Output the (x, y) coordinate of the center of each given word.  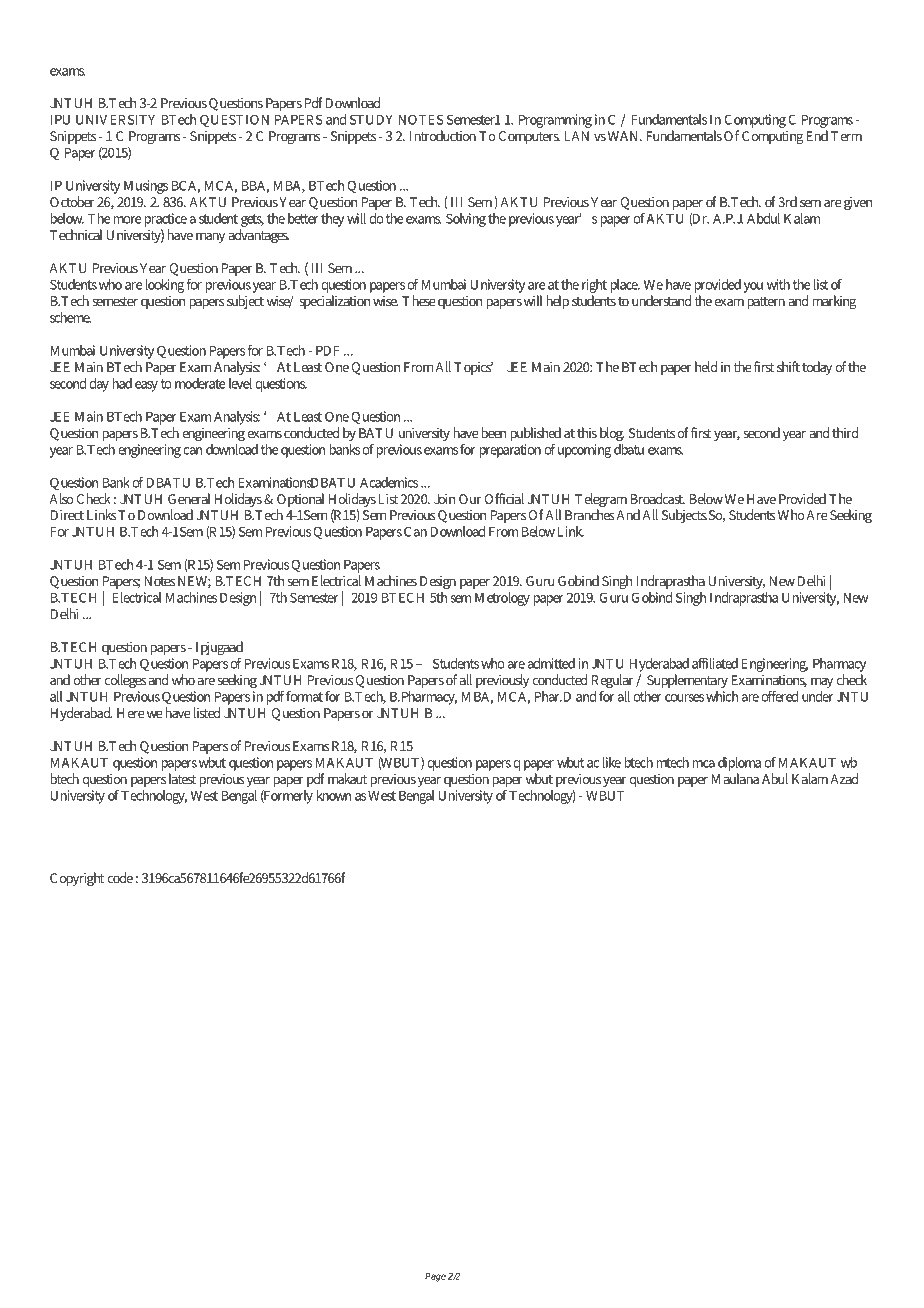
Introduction (443, 135)
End (817, 135)
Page (435, 1277)
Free (99, 27)
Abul (775, 778)
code (120, 877)
